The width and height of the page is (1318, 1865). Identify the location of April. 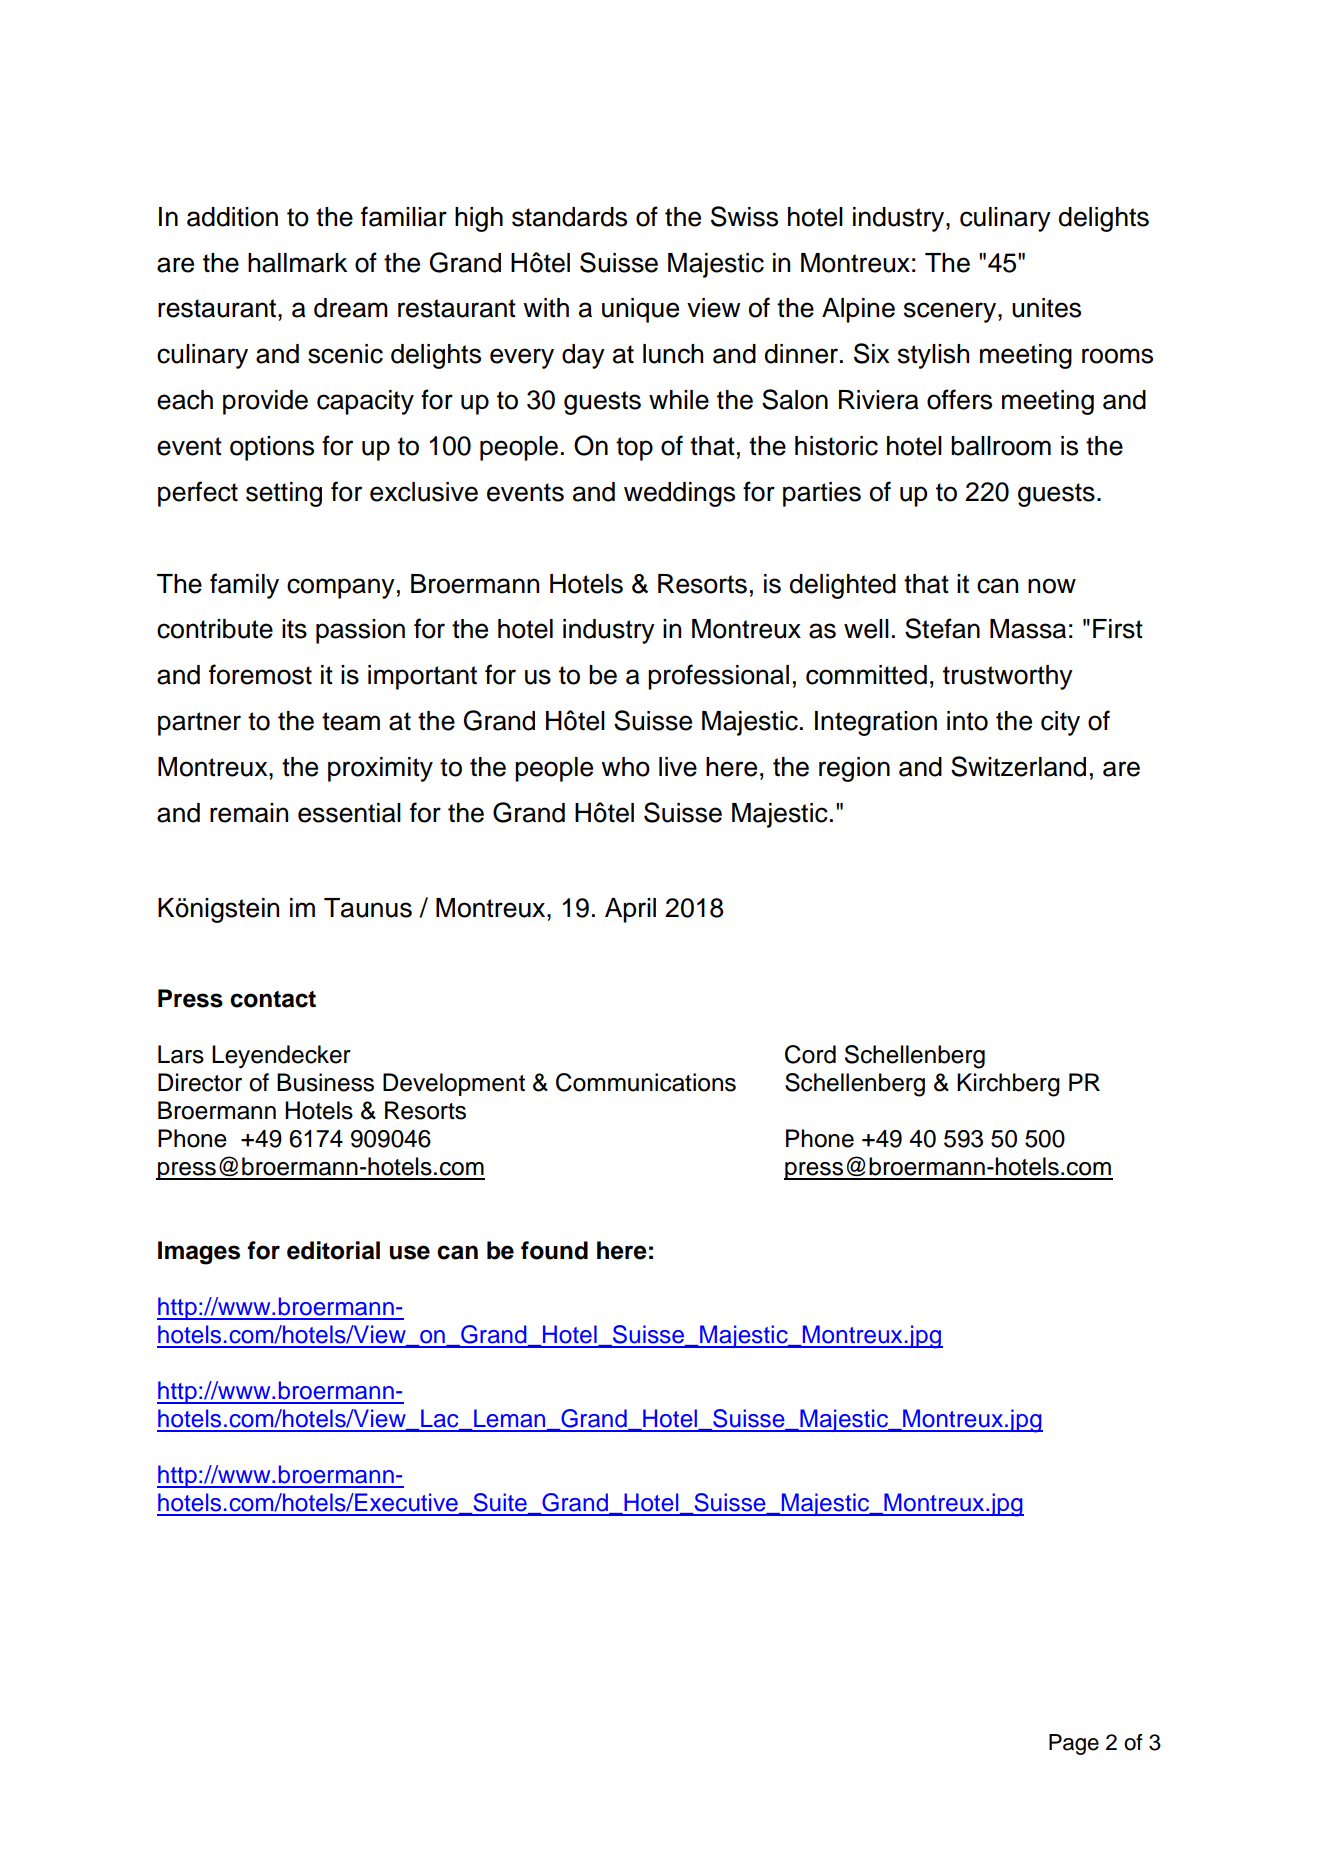
(630, 910).
